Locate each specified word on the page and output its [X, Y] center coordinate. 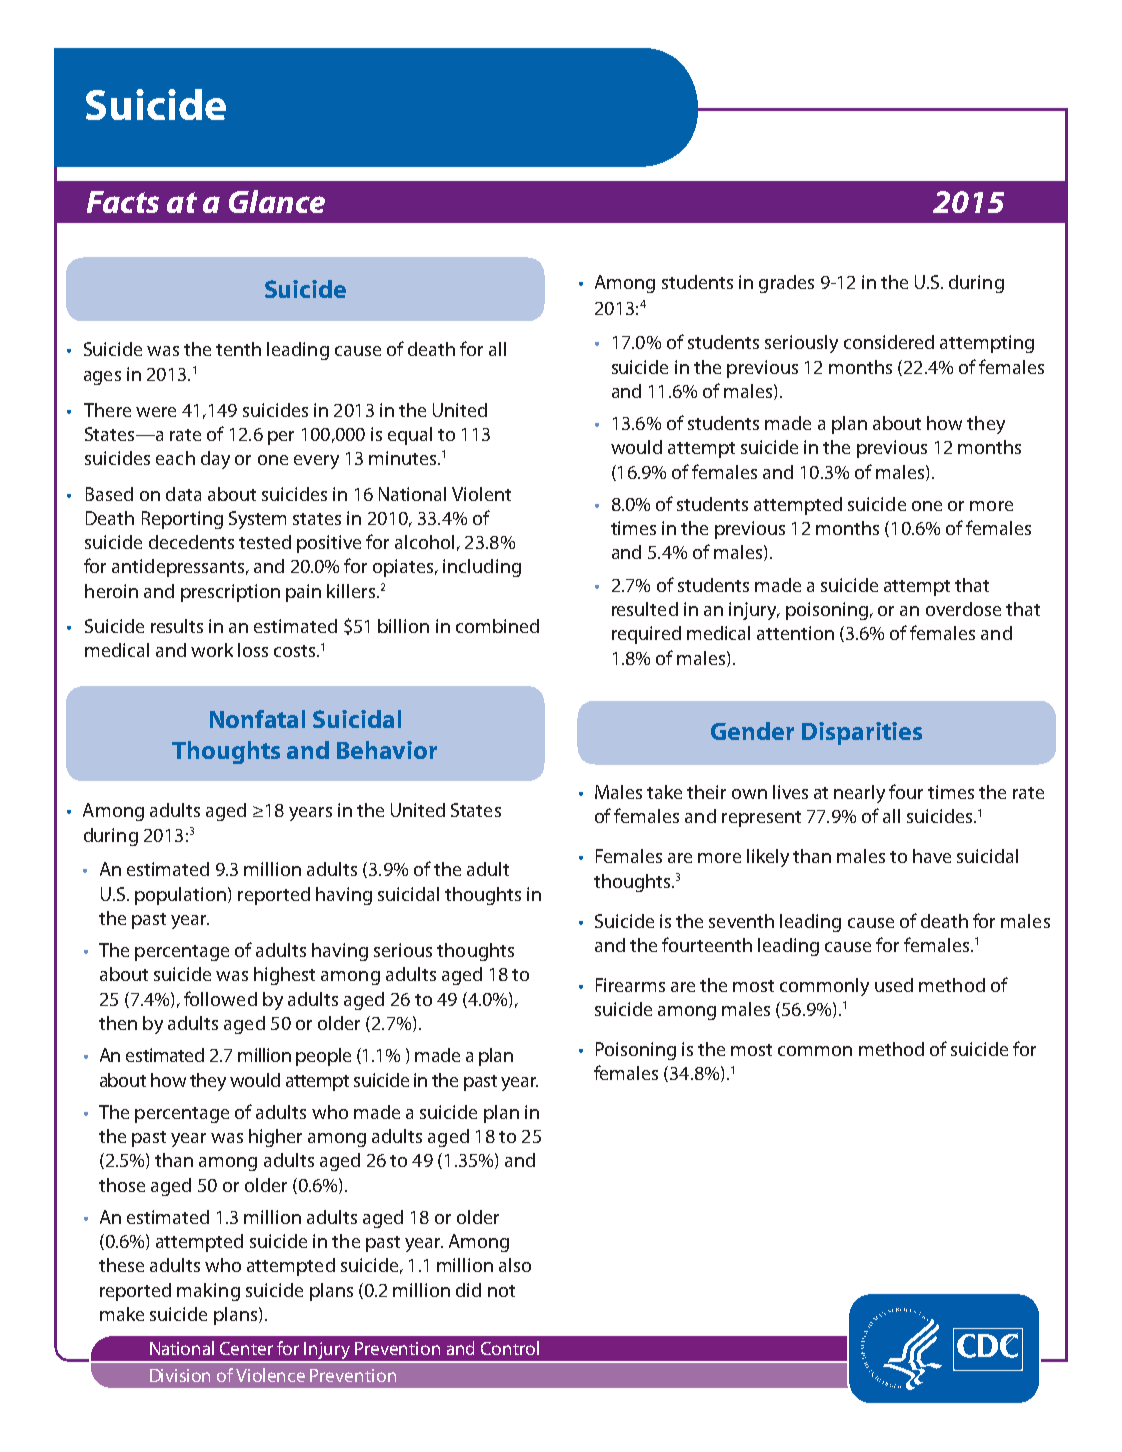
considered [889, 342]
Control [510, 1348]
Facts [123, 202]
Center [246, 1348]
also [515, 1265]
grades [786, 284]
